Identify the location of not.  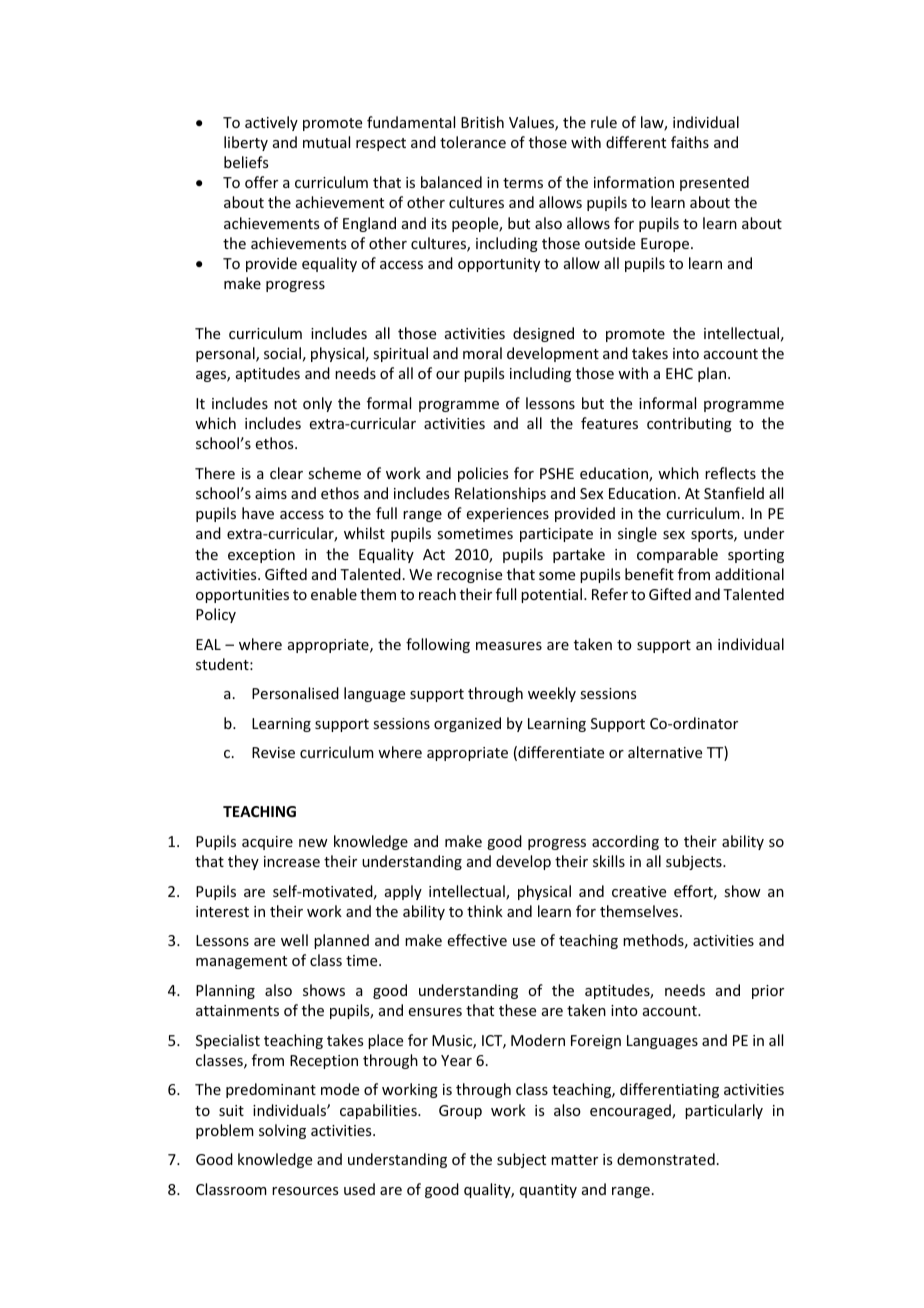
(285, 404).
